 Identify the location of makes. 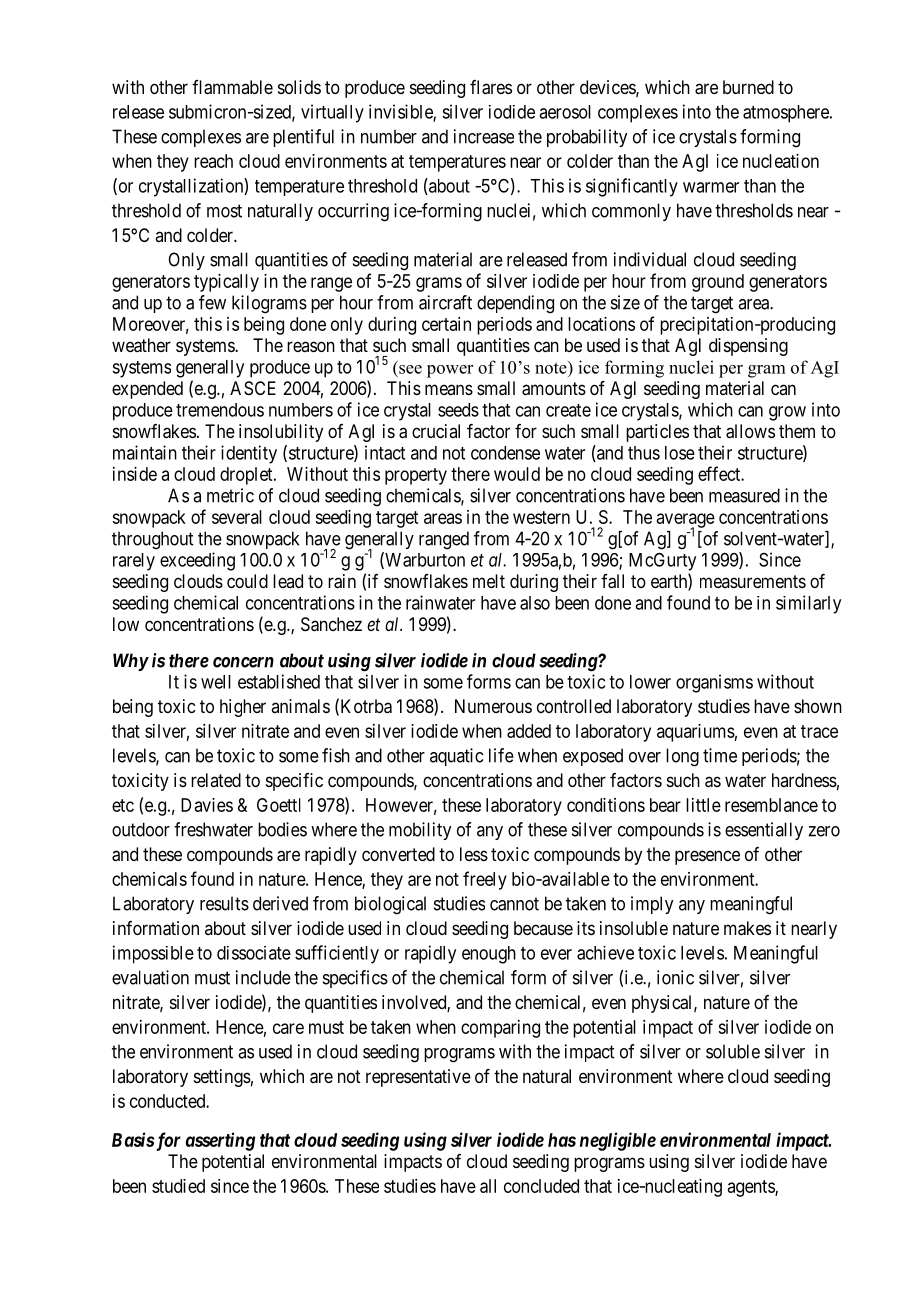
(747, 928).
